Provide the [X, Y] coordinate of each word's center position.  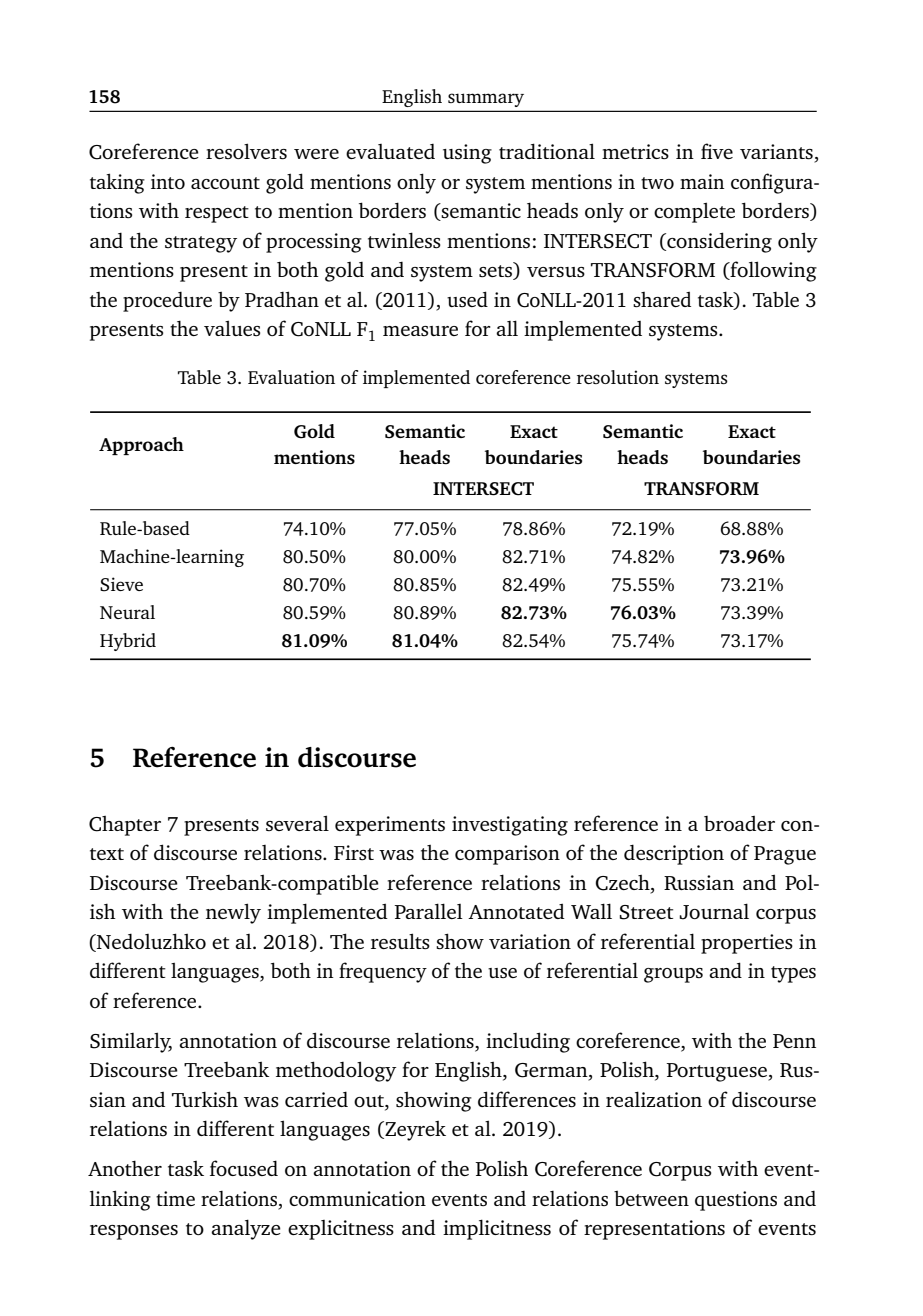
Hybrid [128, 642]
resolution [618, 377]
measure [420, 331]
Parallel [428, 911]
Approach [141, 446]
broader [739, 823]
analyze [246, 1229]
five [717, 151]
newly [233, 913]
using [467, 154]
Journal [714, 911]
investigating [510, 826]
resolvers [246, 151]
